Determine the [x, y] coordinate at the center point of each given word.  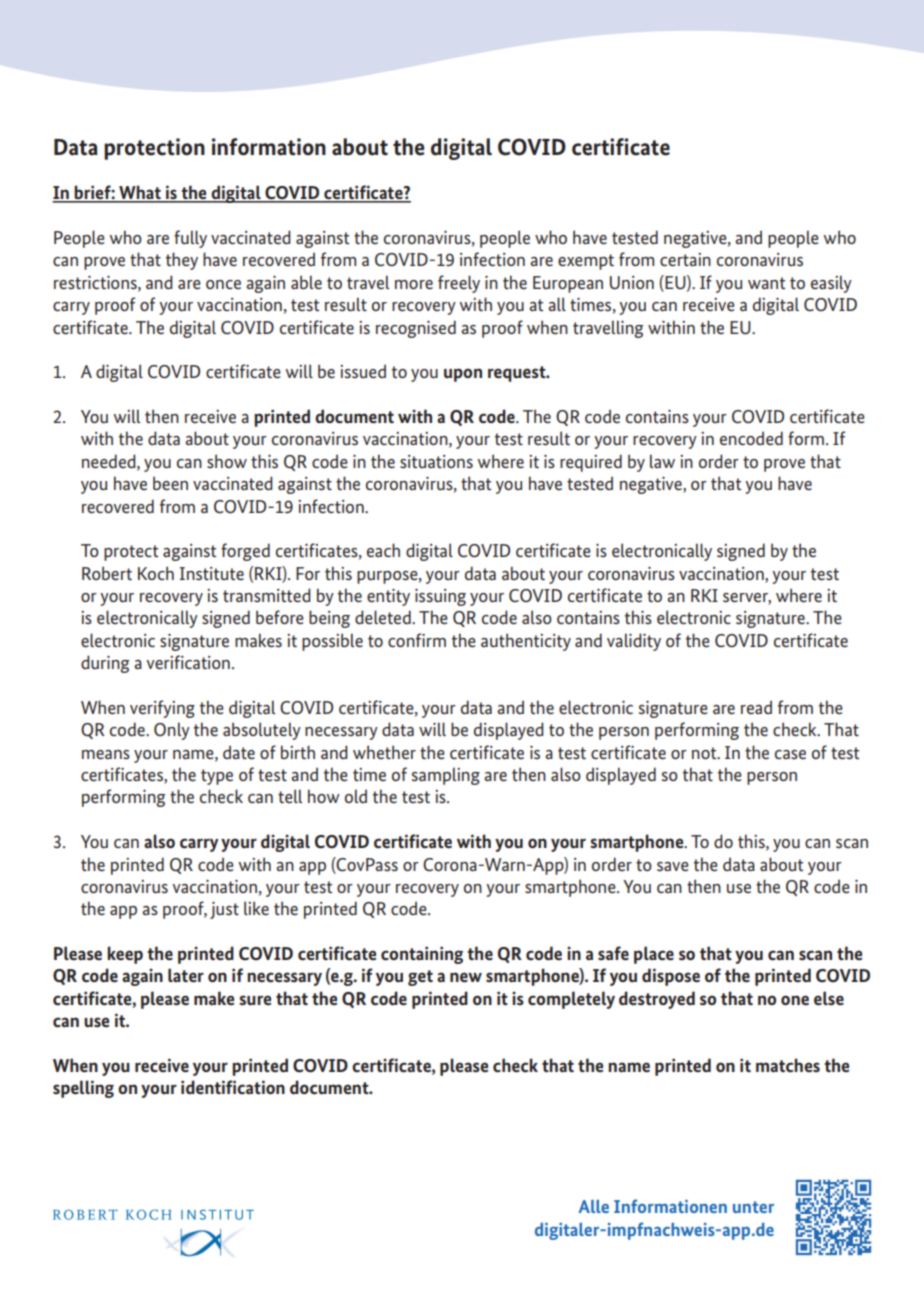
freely [459, 284]
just [224, 910]
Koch [156, 573]
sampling [446, 776]
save [672, 867]
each [383, 550]
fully [190, 239]
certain [685, 260]
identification [233, 1087]
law [662, 461]
